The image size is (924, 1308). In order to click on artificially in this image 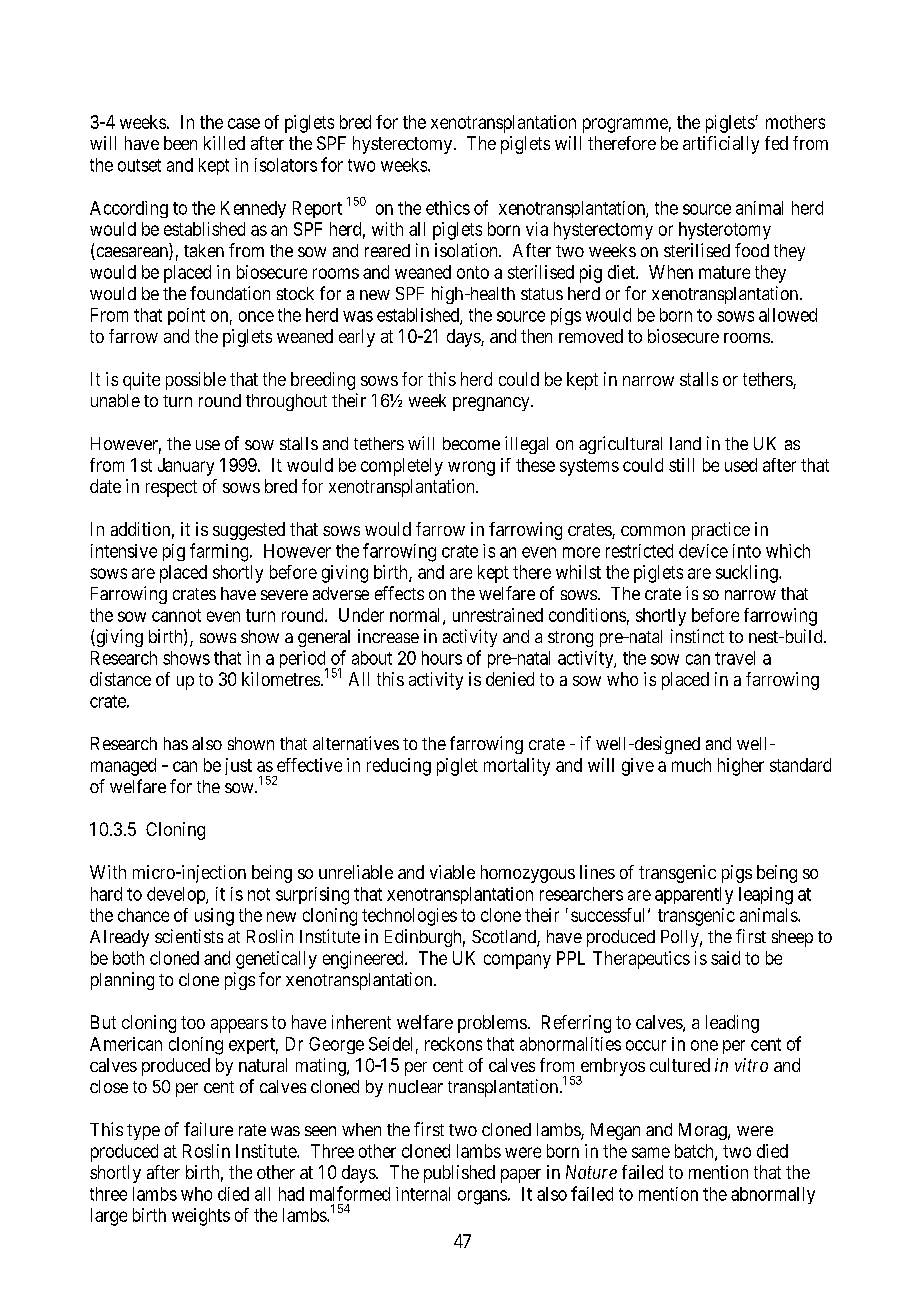, I will do `click(721, 145)`.
